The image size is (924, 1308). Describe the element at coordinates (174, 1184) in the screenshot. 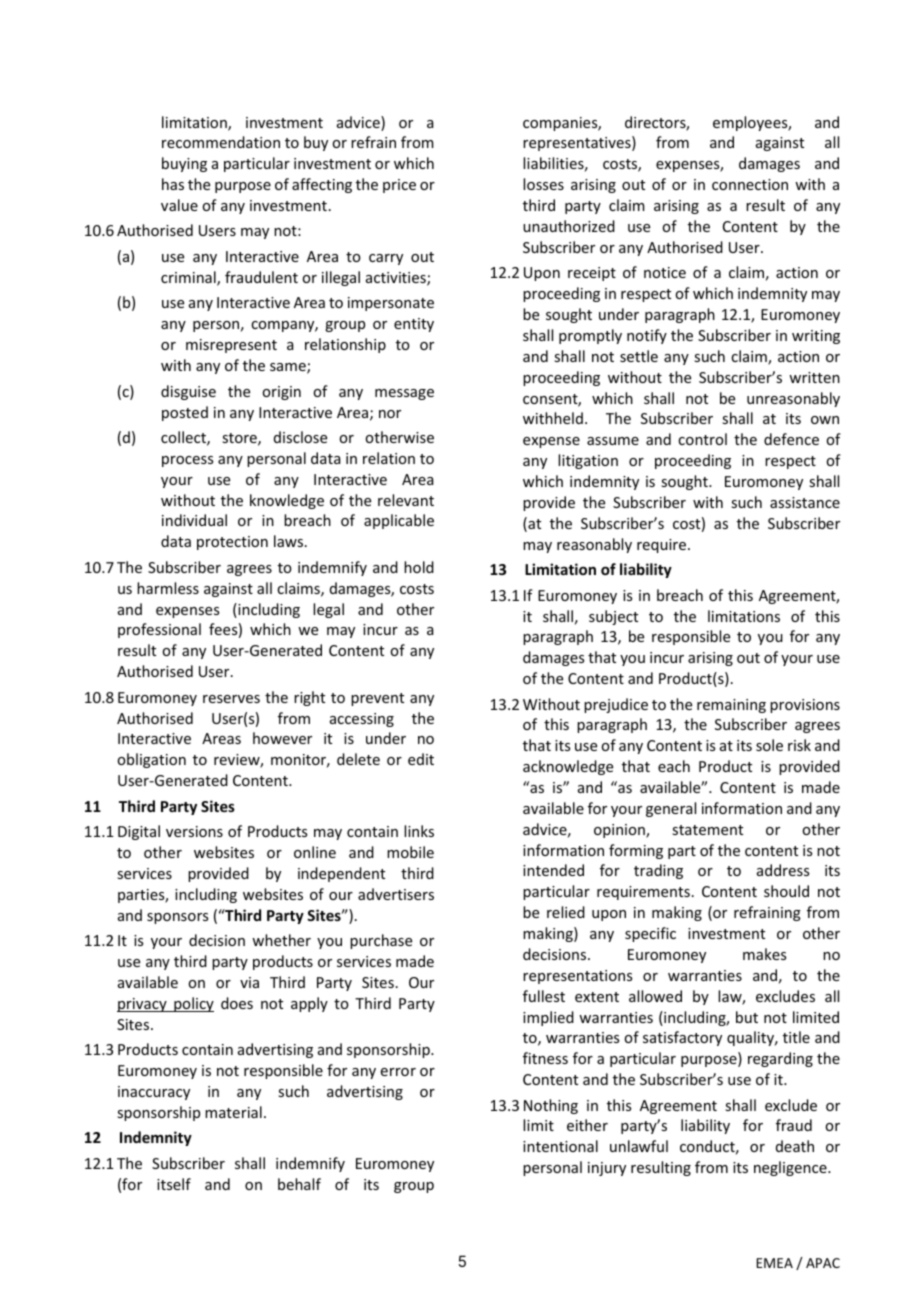

I see `itself` at that location.
